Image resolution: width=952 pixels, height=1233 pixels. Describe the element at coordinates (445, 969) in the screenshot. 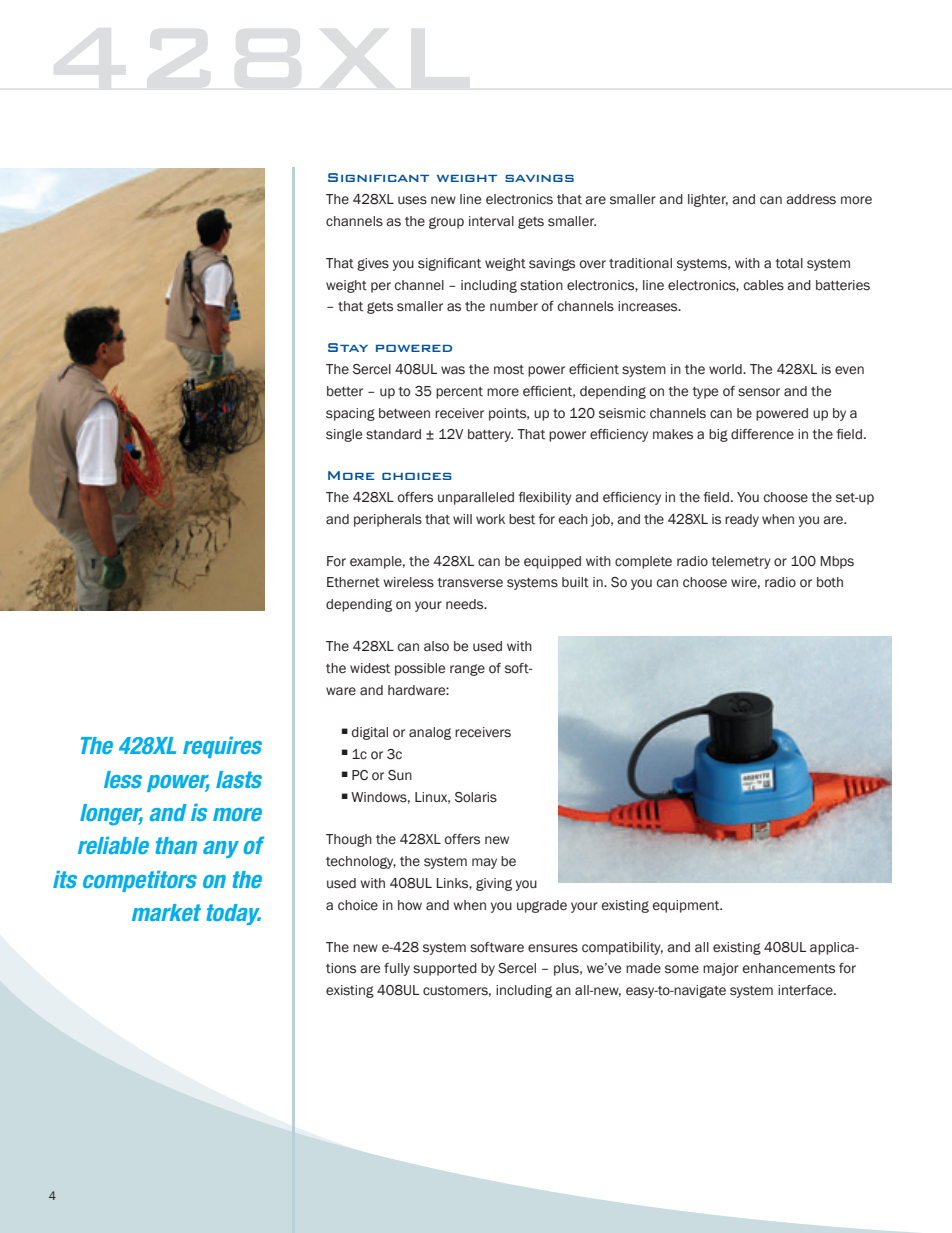

I see `supported` at that location.
